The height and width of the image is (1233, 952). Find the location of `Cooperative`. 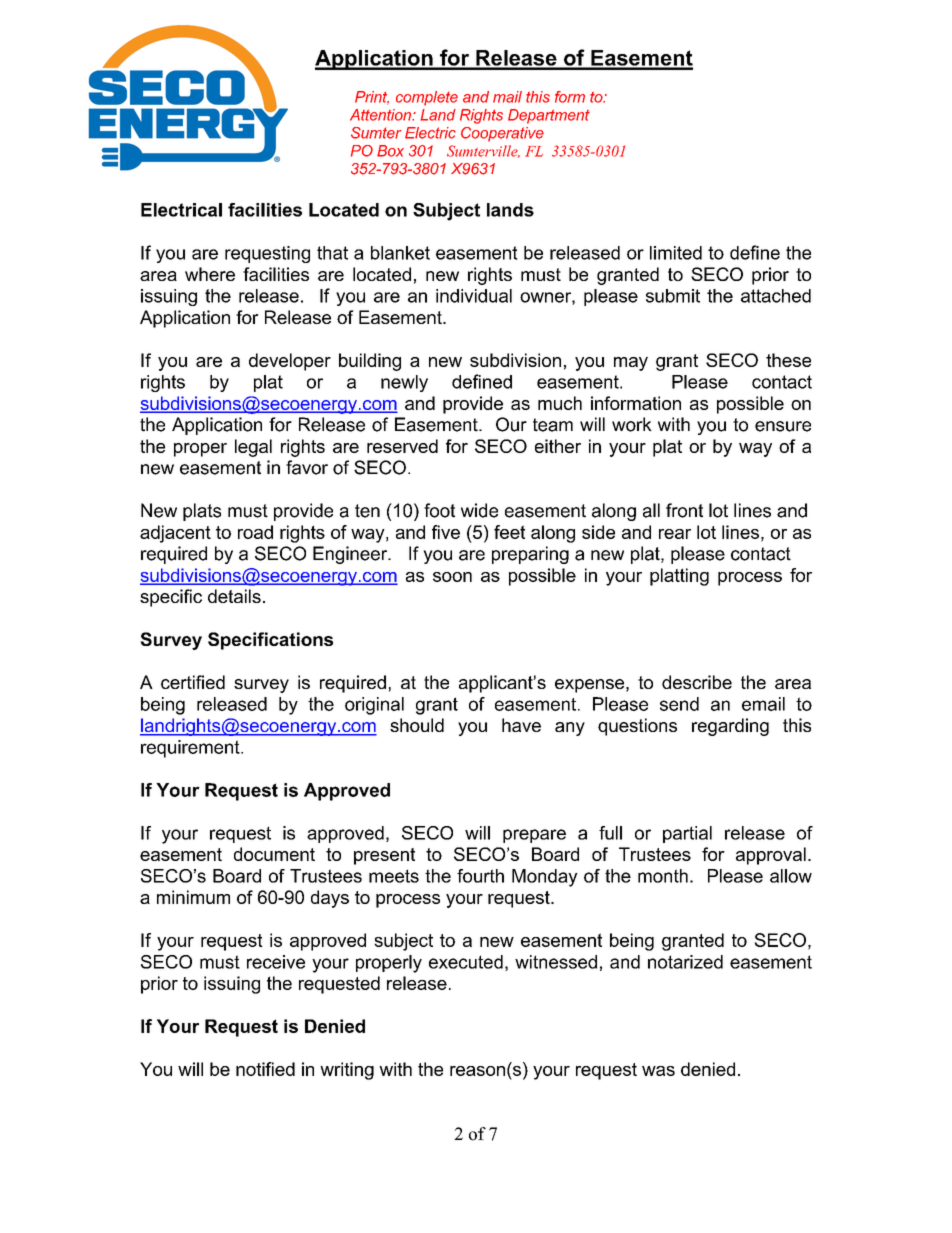

Cooperative is located at coordinates (502, 134).
